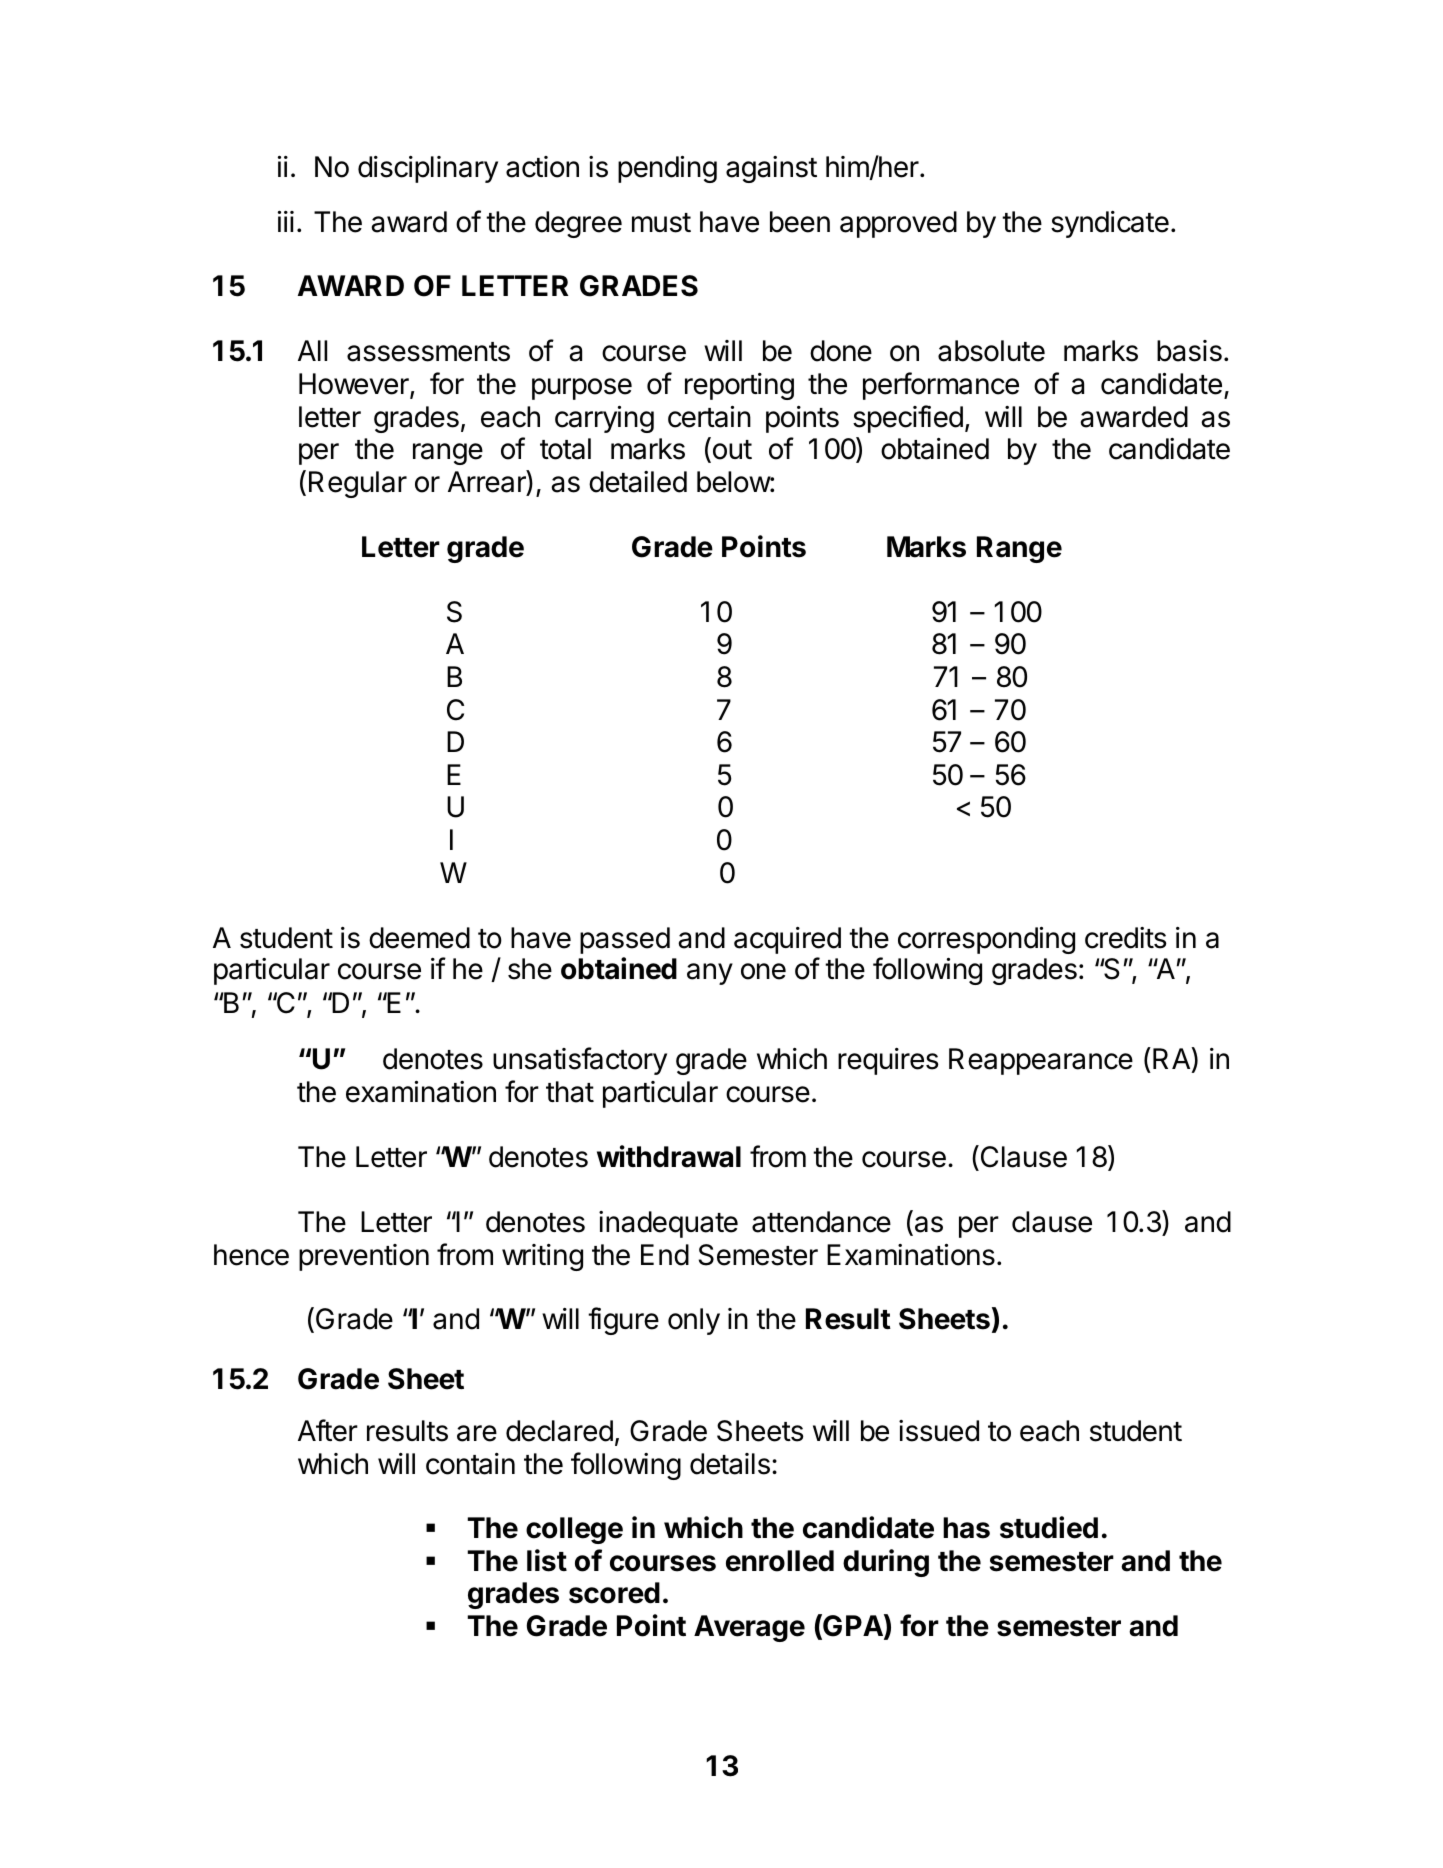  I want to click on list, so click(547, 1560).
